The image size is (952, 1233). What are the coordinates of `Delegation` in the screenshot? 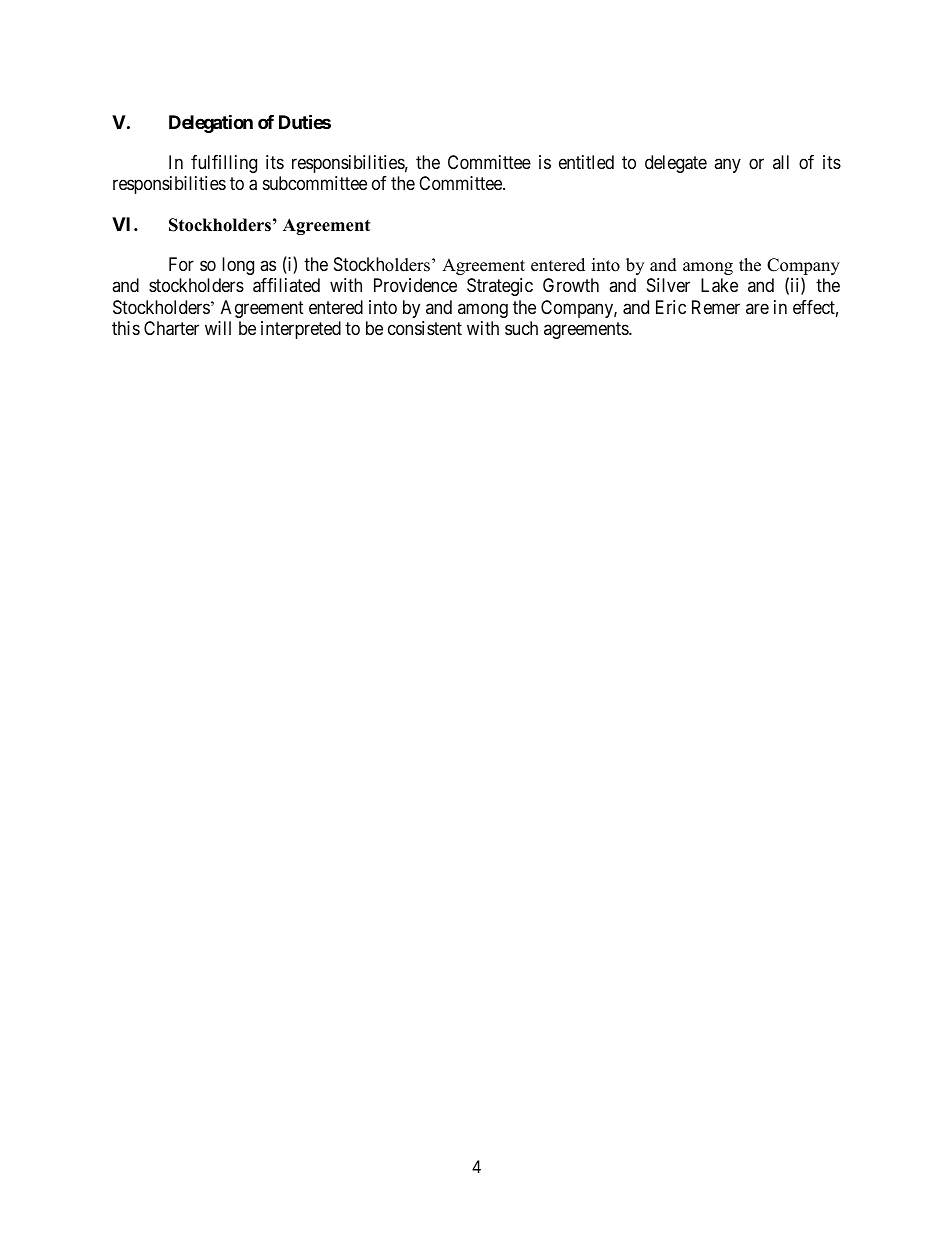 It's located at (211, 123).
